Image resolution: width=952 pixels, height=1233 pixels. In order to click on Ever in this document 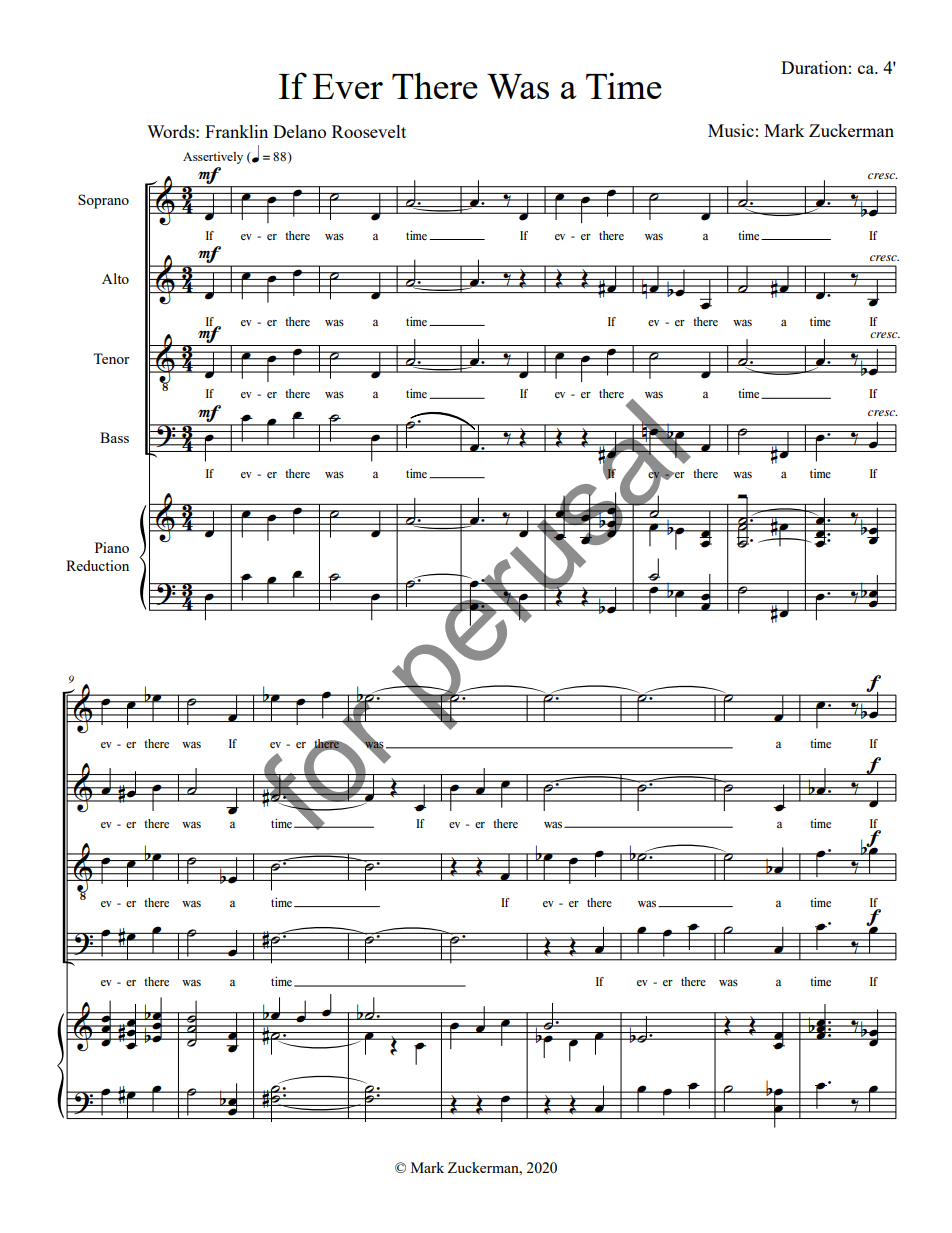, I will do `click(347, 86)`.
